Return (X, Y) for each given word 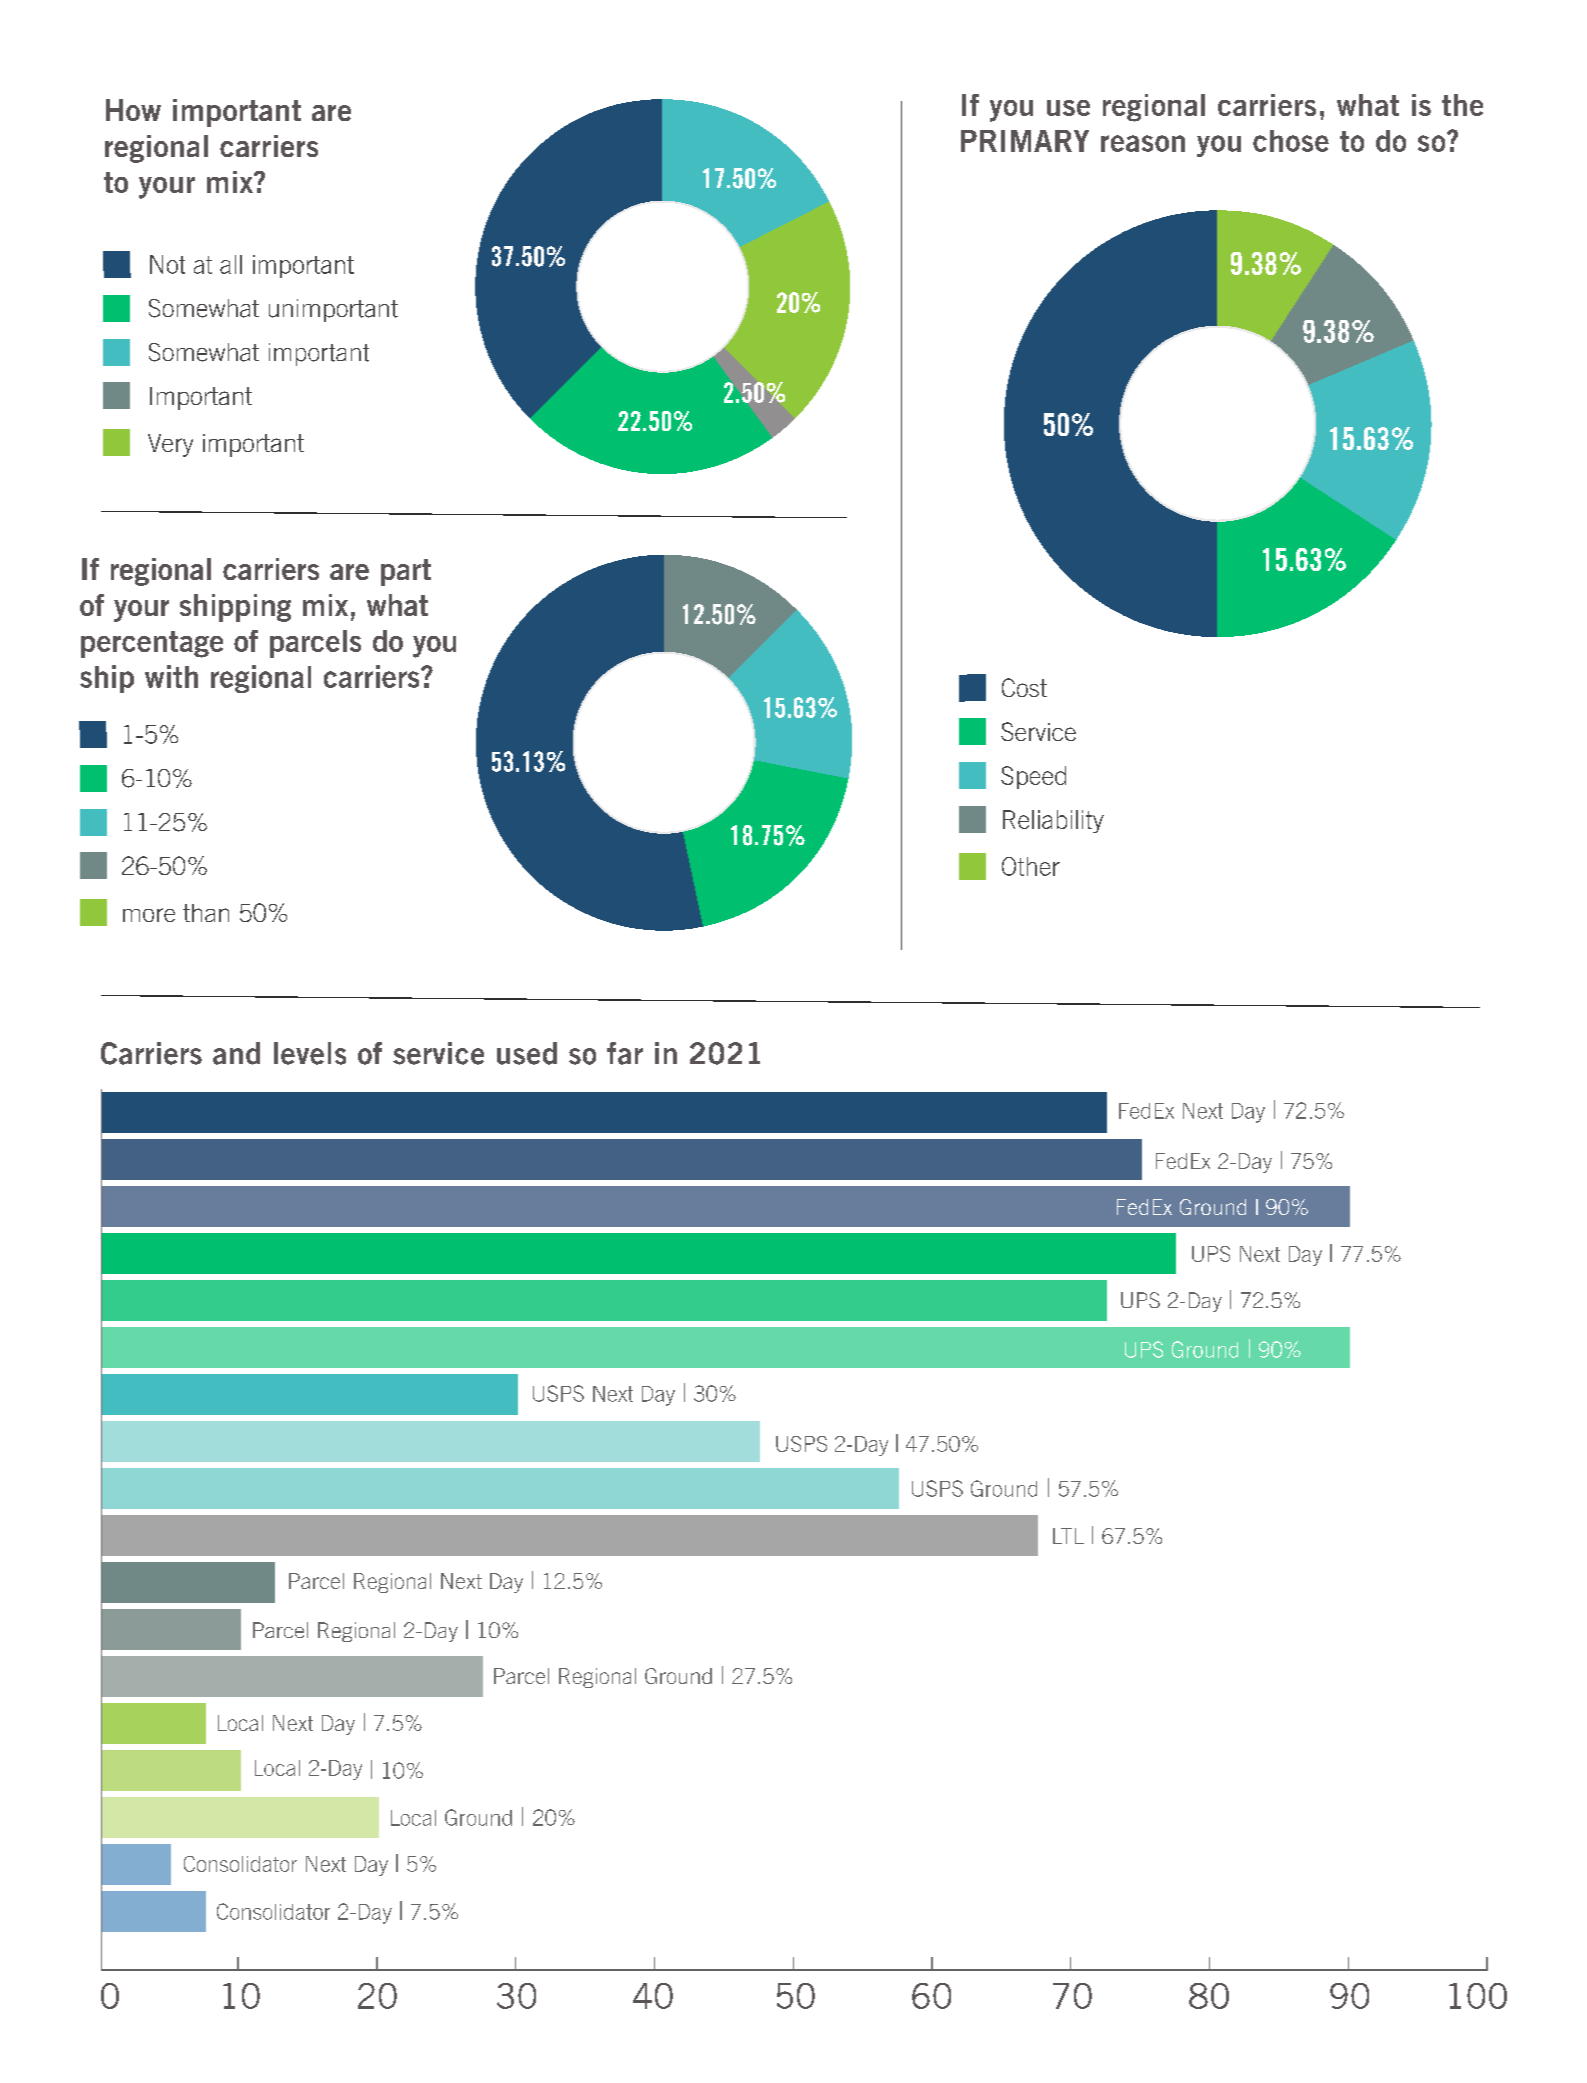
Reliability (1053, 821)
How (133, 110)
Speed (1033, 777)
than (206, 913)
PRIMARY (1025, 141)
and (236, 1053)
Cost (1024, 687)
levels (310, 1053)
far (625, 1053)
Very (170, 445)
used (527, 1053)
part (406, 572)
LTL (1068, 1536)
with (171, 676)
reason (1143, 143)
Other (1031, 866)
